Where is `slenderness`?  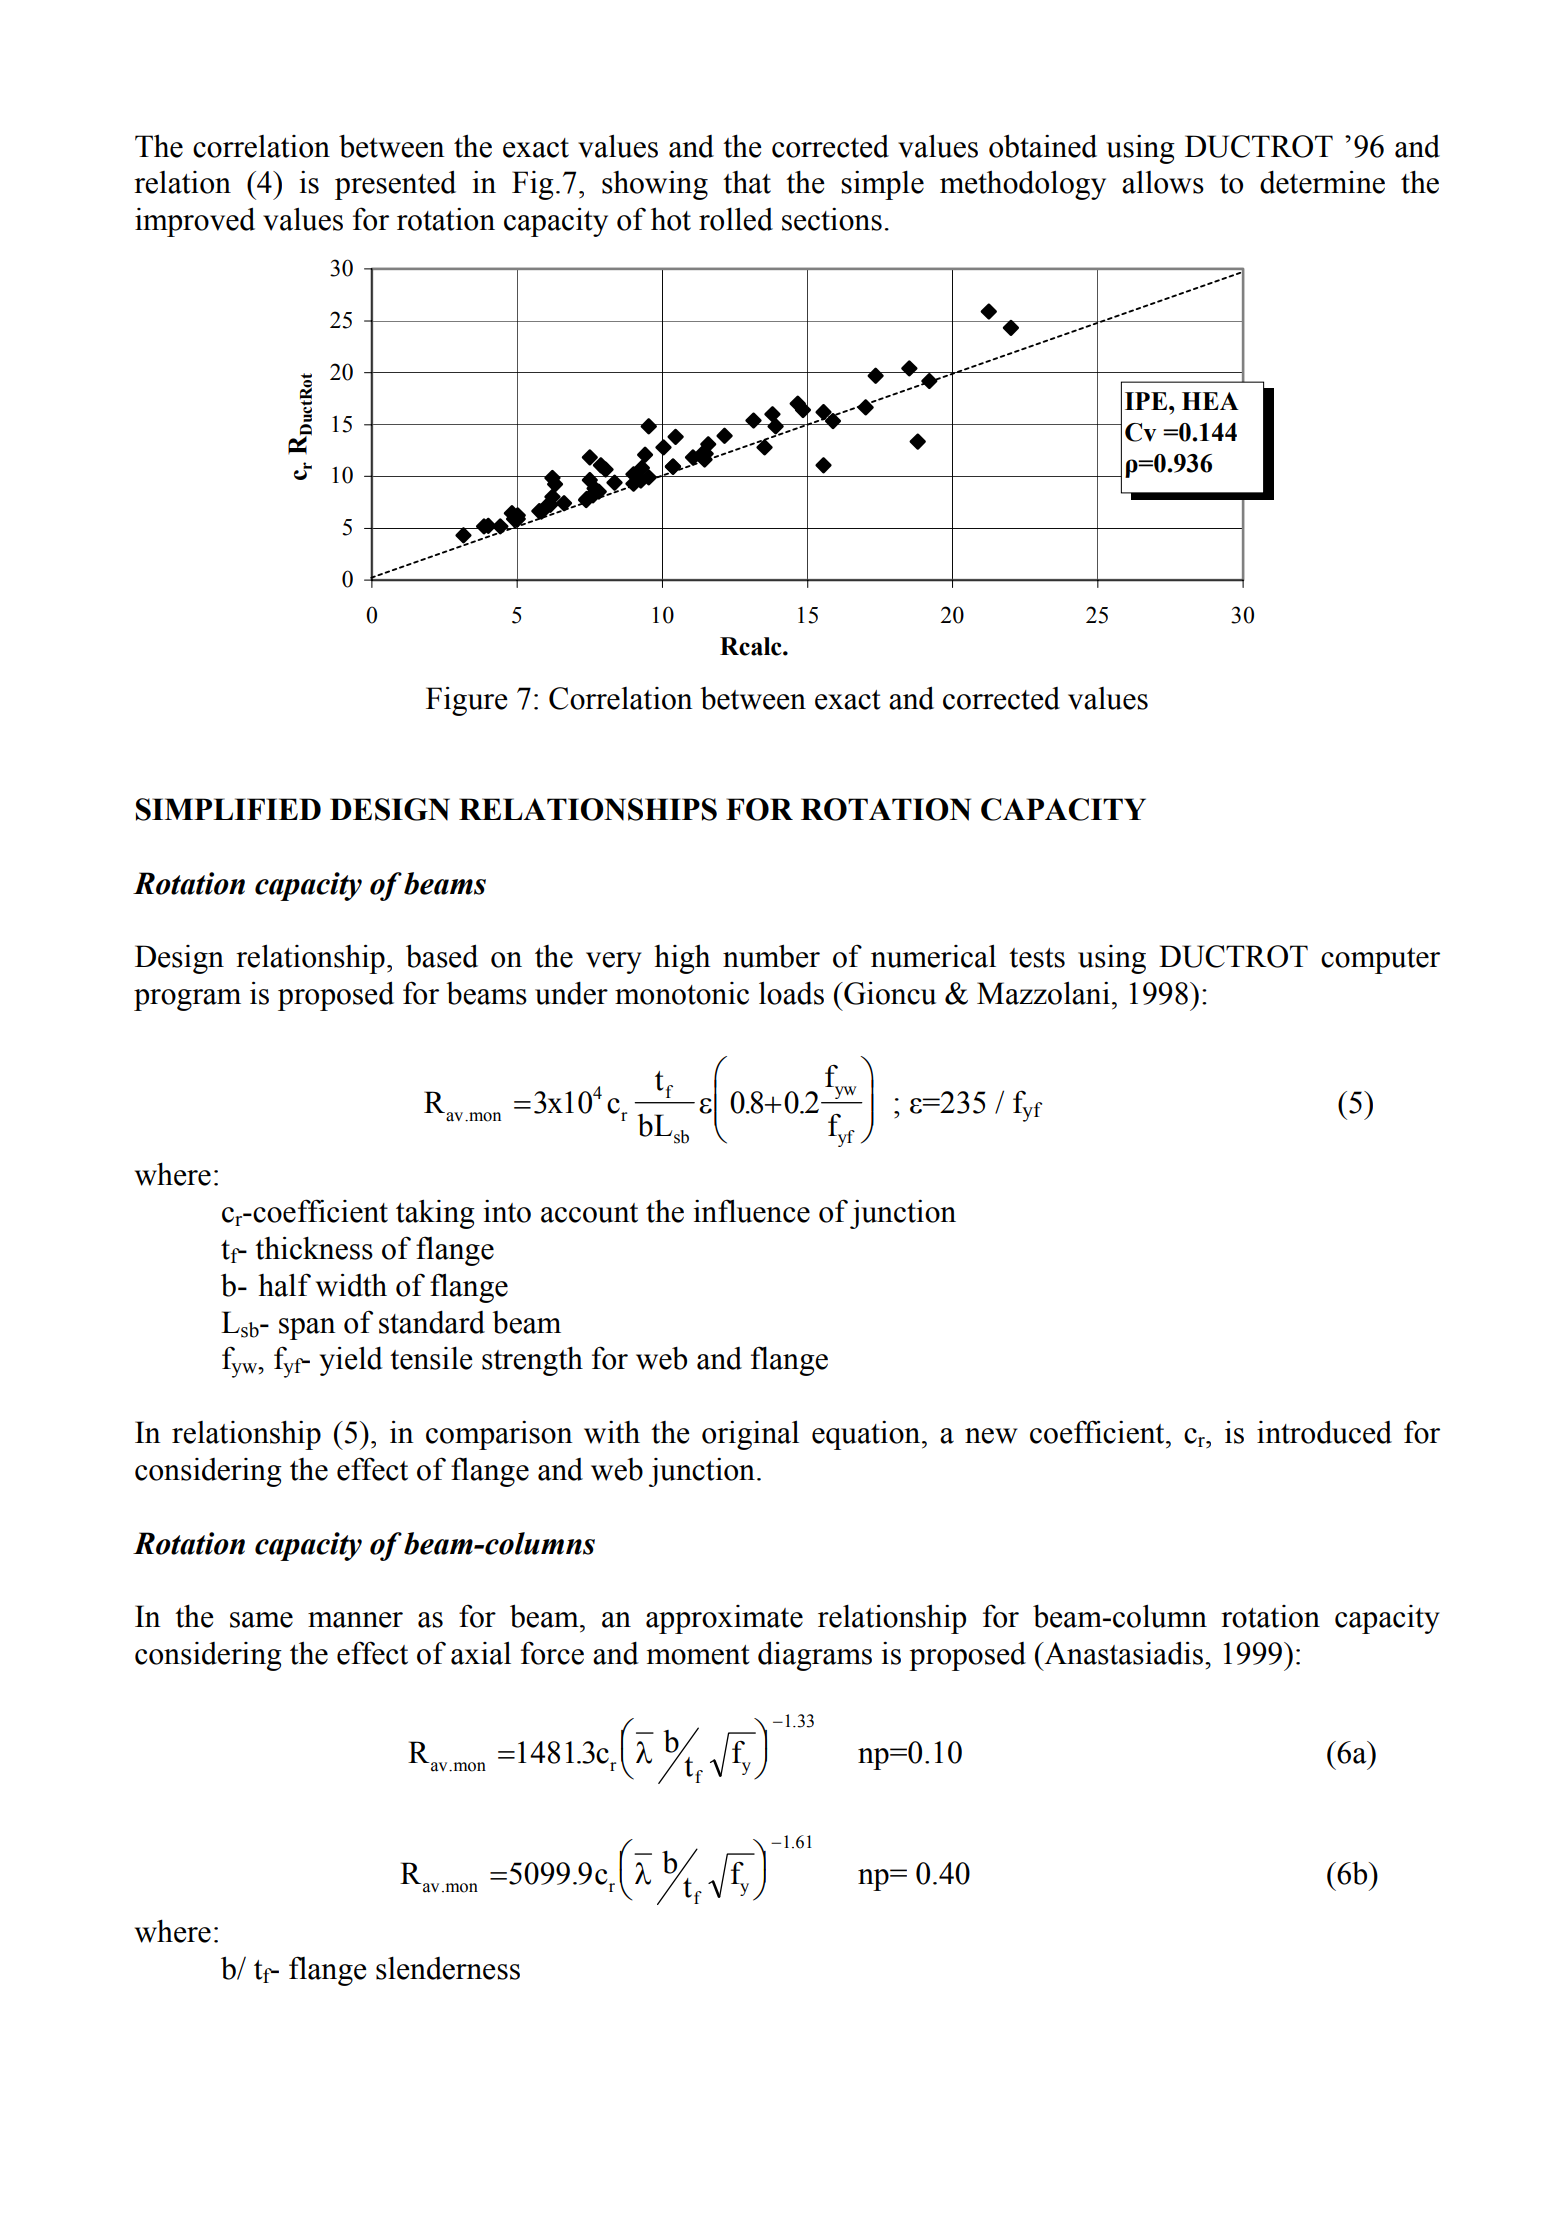 slenderness is located at coordinates (448, 1968).
